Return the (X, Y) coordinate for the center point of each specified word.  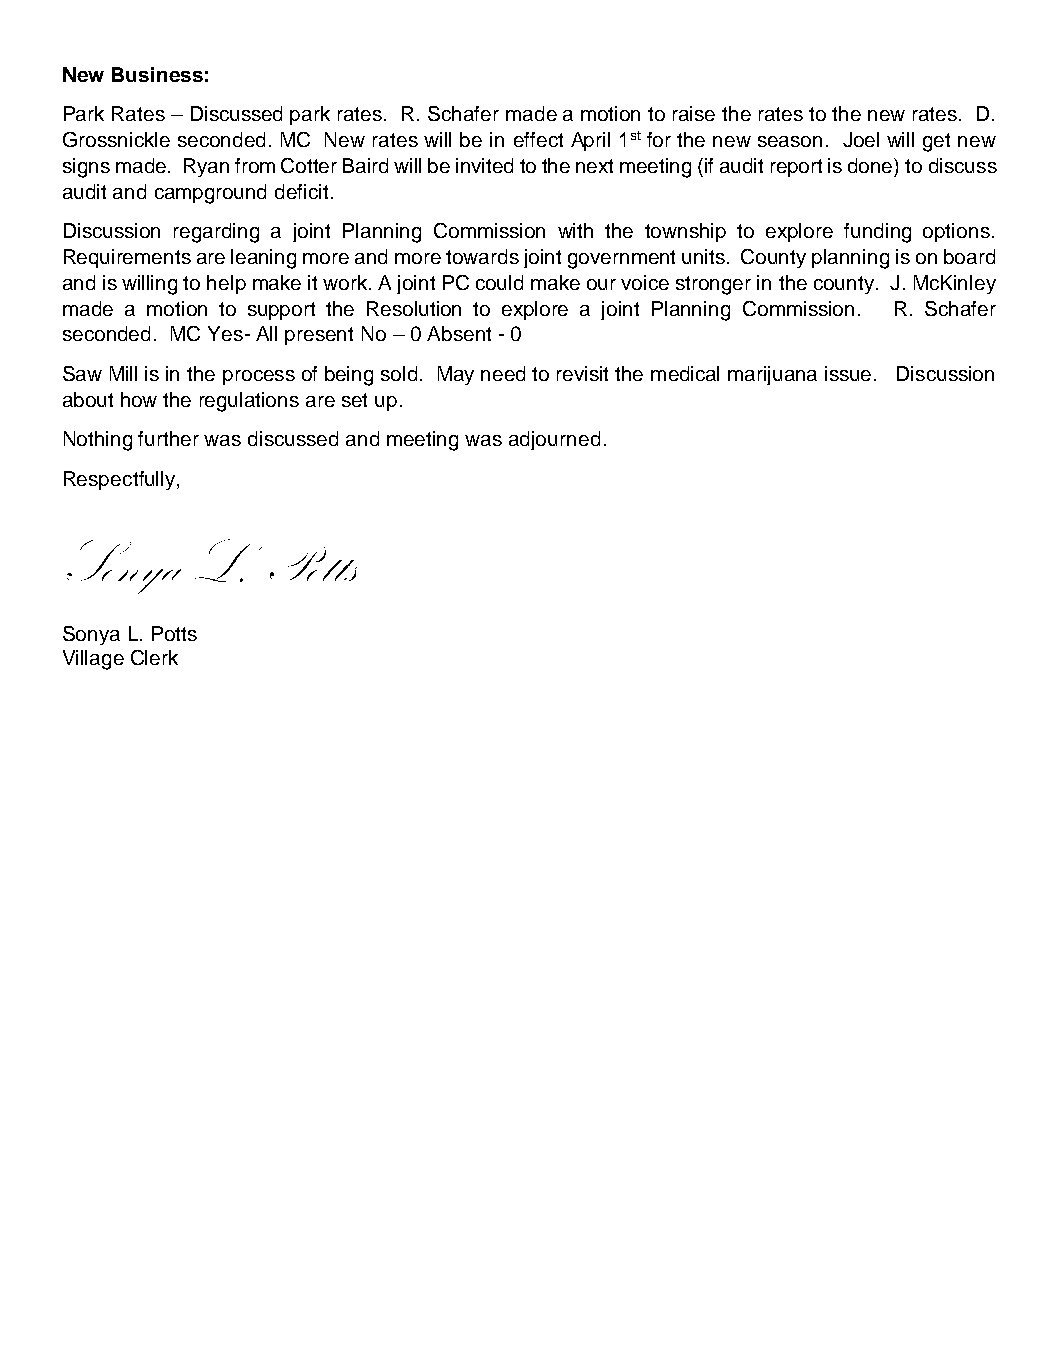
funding (877, 233)
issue (850, 373)
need (503, 373)
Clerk (154, 657)
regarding (216, 233)
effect (538, 139)
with (575, 230)
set (354, 400)
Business (157, 74)
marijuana (772, 375)
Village (93, 660)
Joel (861, 139)
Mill (123, 373)
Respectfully (121, 480)
